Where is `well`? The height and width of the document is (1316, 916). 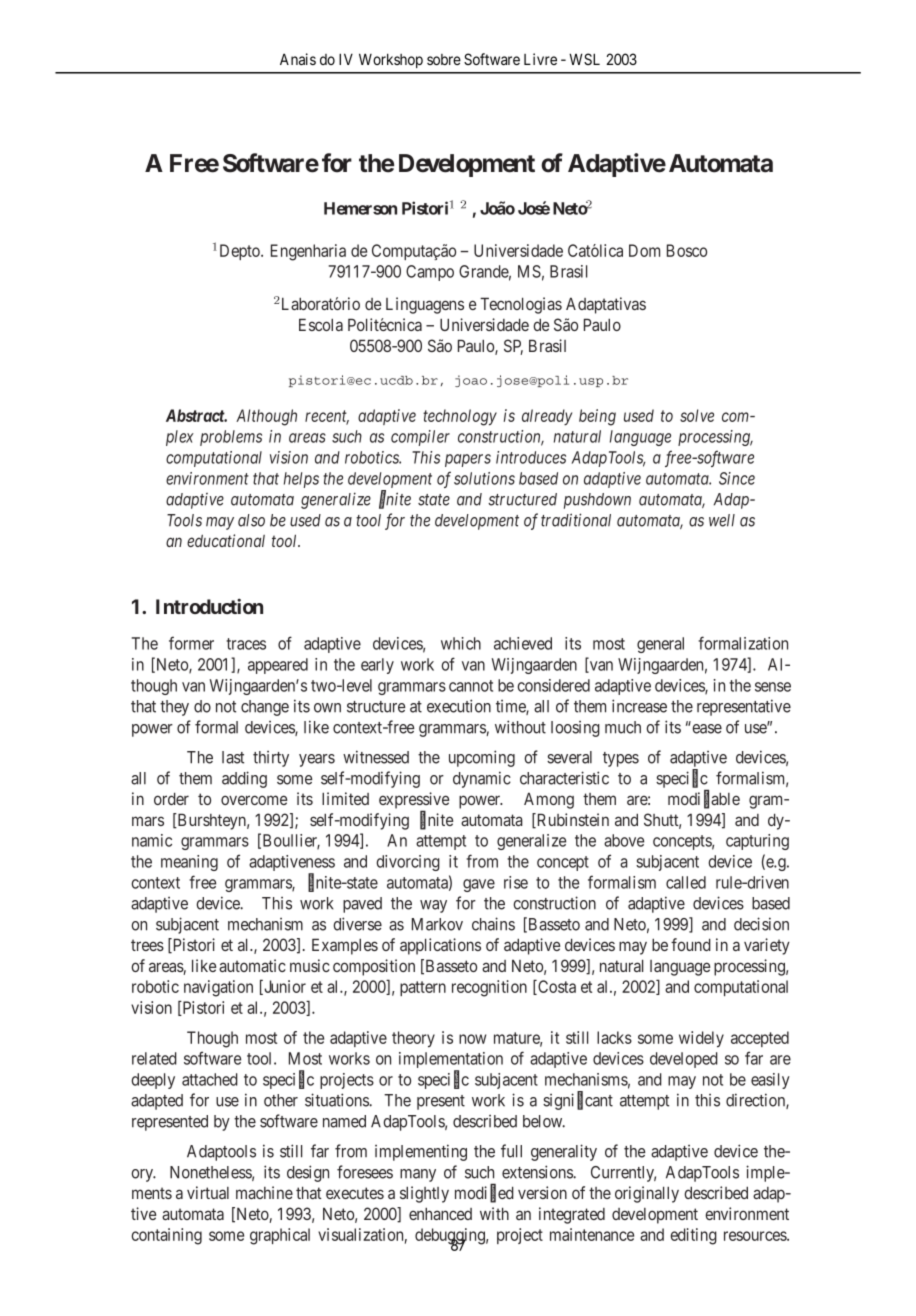
well is located at coordinates (722, 520).
